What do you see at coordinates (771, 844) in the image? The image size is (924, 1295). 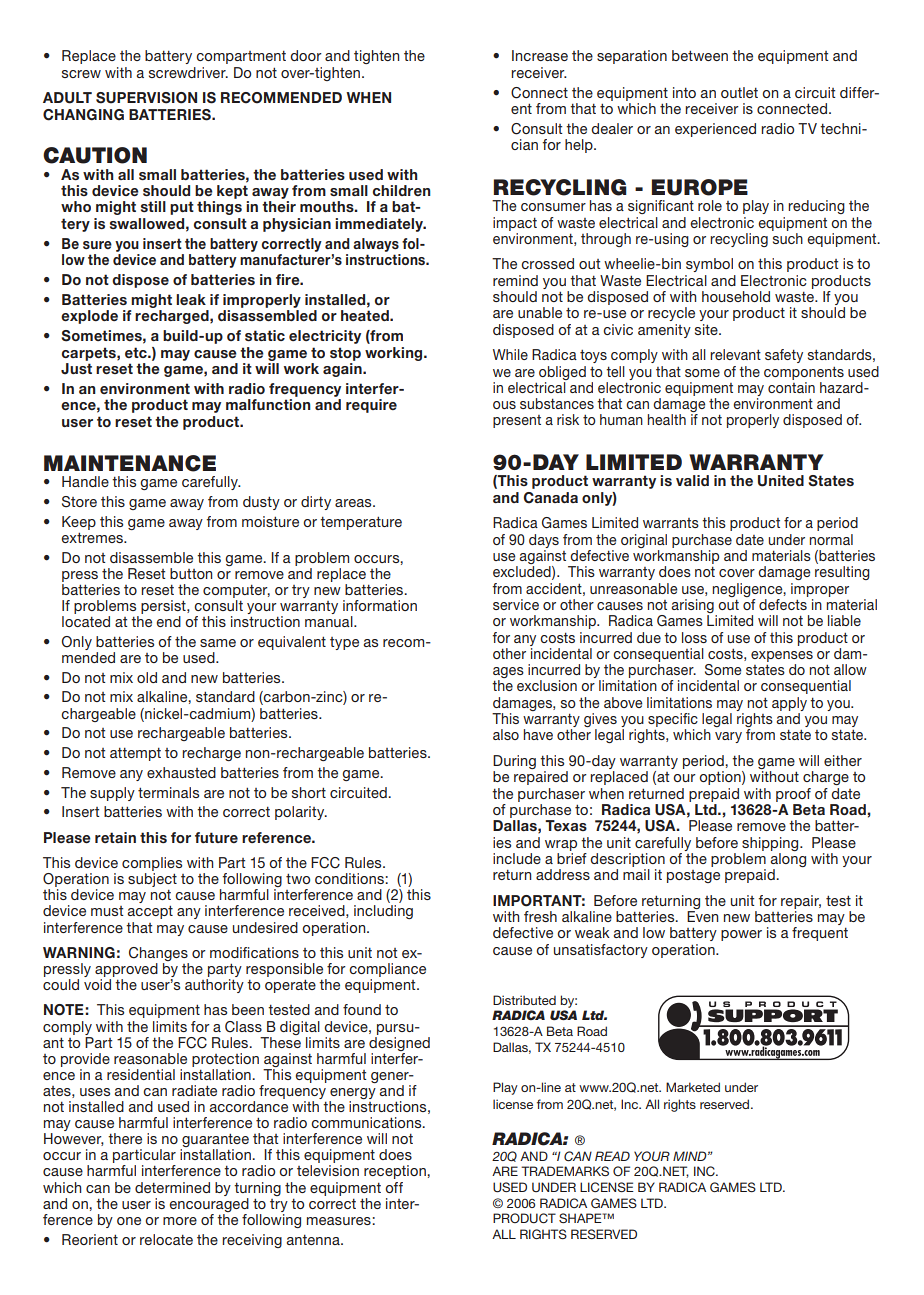 I see `shipping` at bounding box center [771, 844].
